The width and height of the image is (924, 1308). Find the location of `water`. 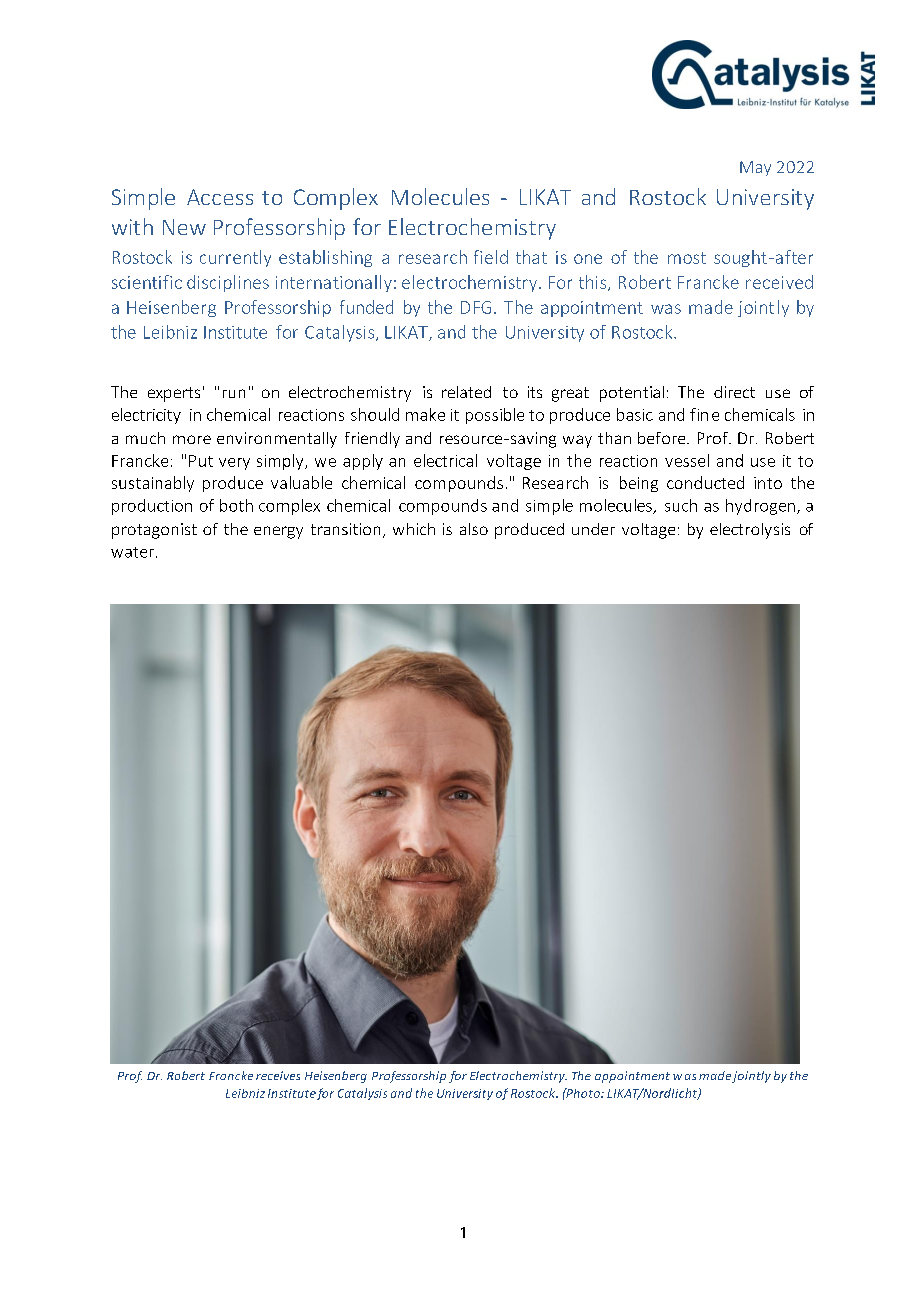

water is located at coordinates (132, 552).
